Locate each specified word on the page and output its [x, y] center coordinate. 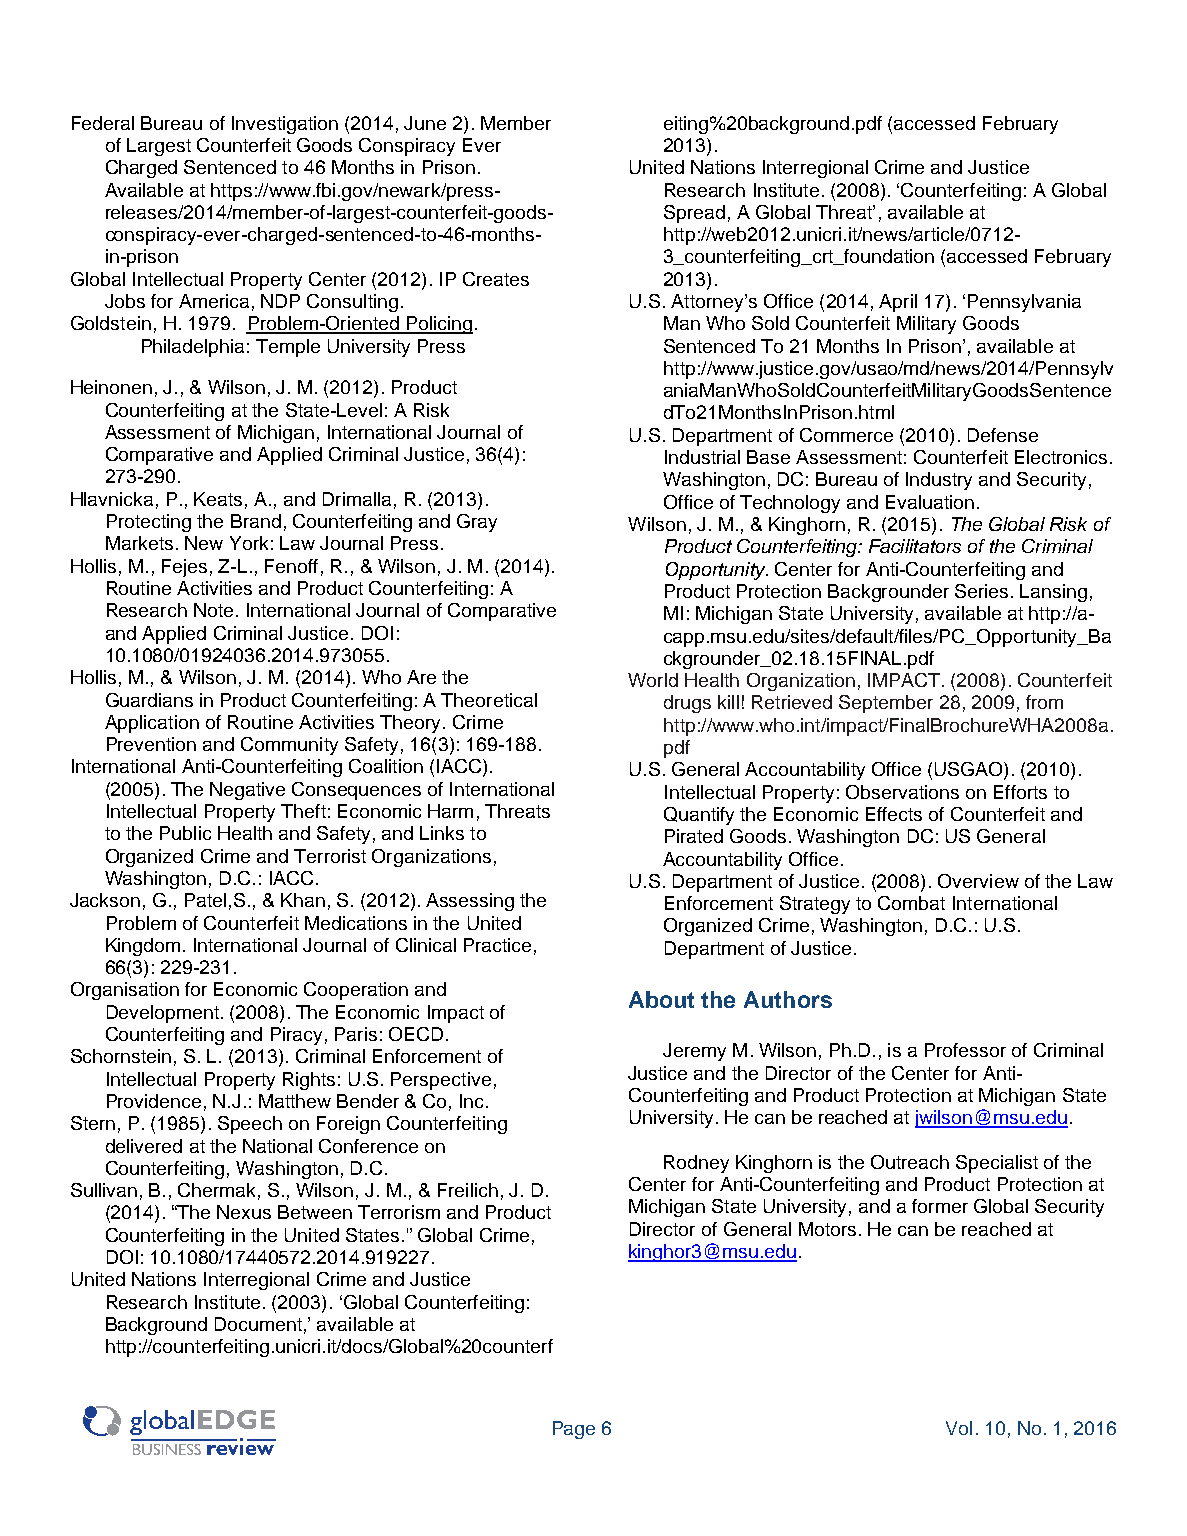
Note [213, 610]
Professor [965, 1050]
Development [163, 1014]
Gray [477, 523]
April [898, 303]
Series [981, 591]
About [661, 999]
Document [258, 1324]
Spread [694, 214]
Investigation [285, 125]
